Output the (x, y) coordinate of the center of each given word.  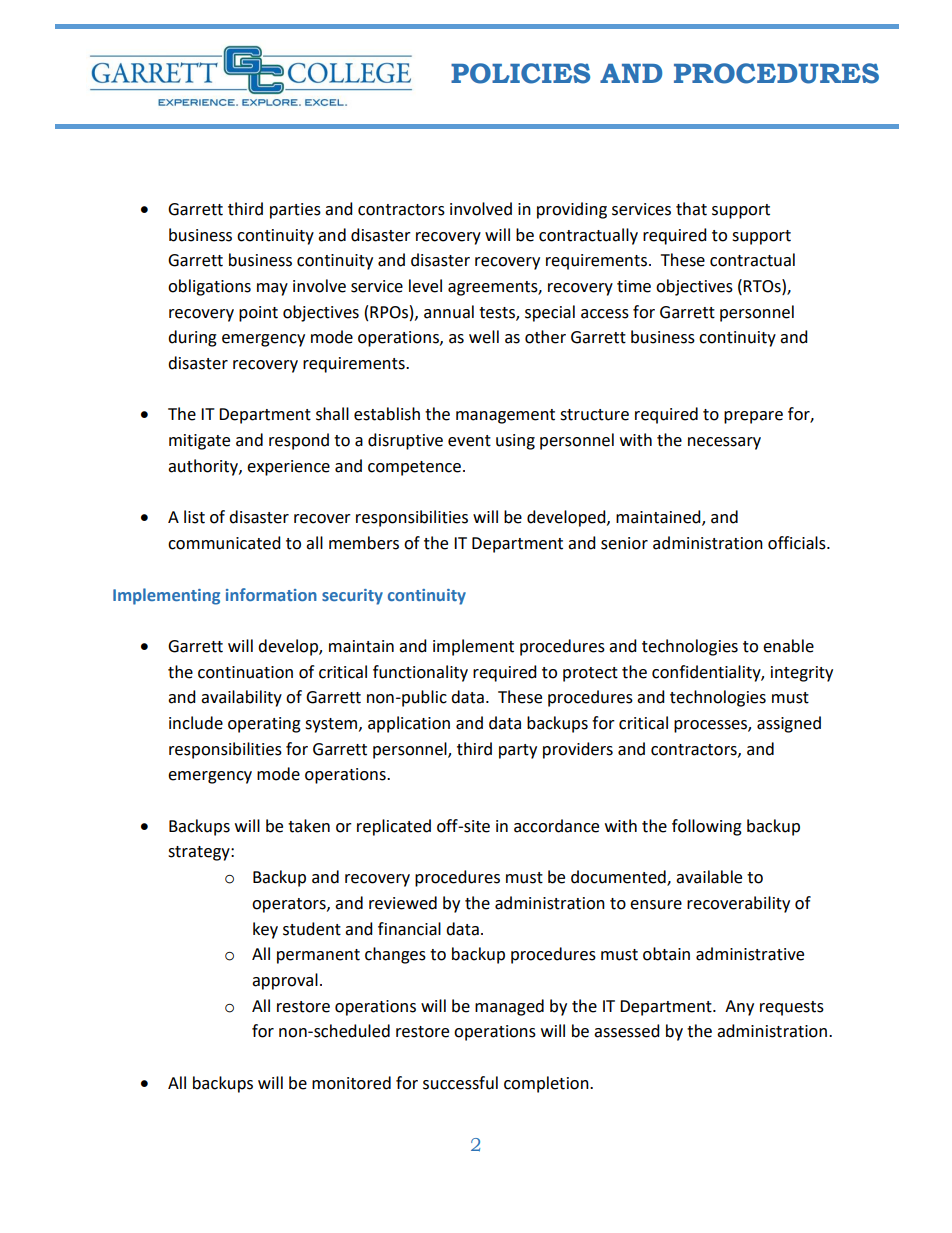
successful (460, 1083)
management (505, 416)
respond (299, 441)
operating (264, 725)
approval (285, 981)
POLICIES (520, 73)
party (518, 751)
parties (295, 211)
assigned (789, 724)
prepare (753, 417)
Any (739, 1008)
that (691, 209)
